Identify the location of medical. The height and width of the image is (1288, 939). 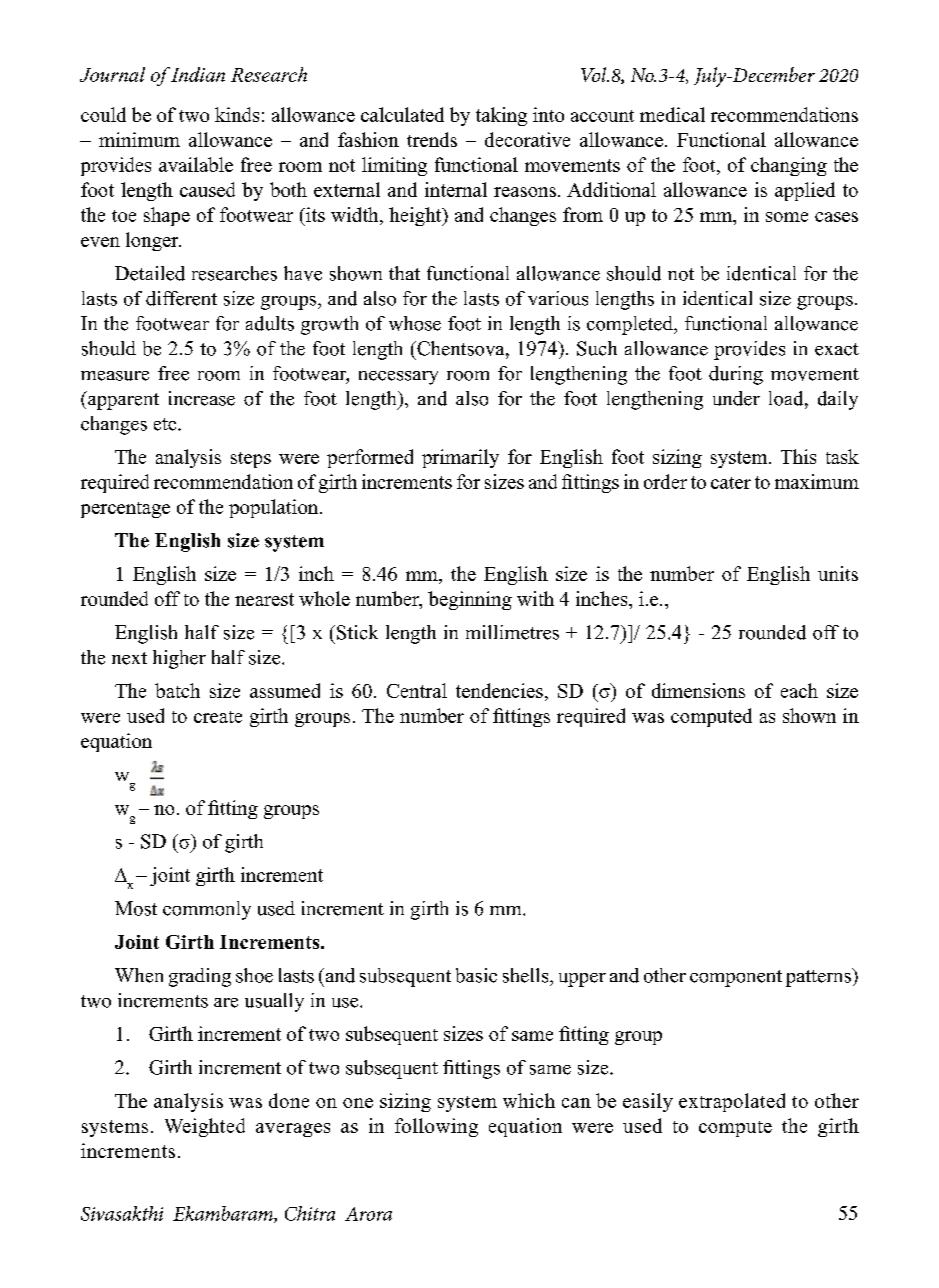
(672, 114).
